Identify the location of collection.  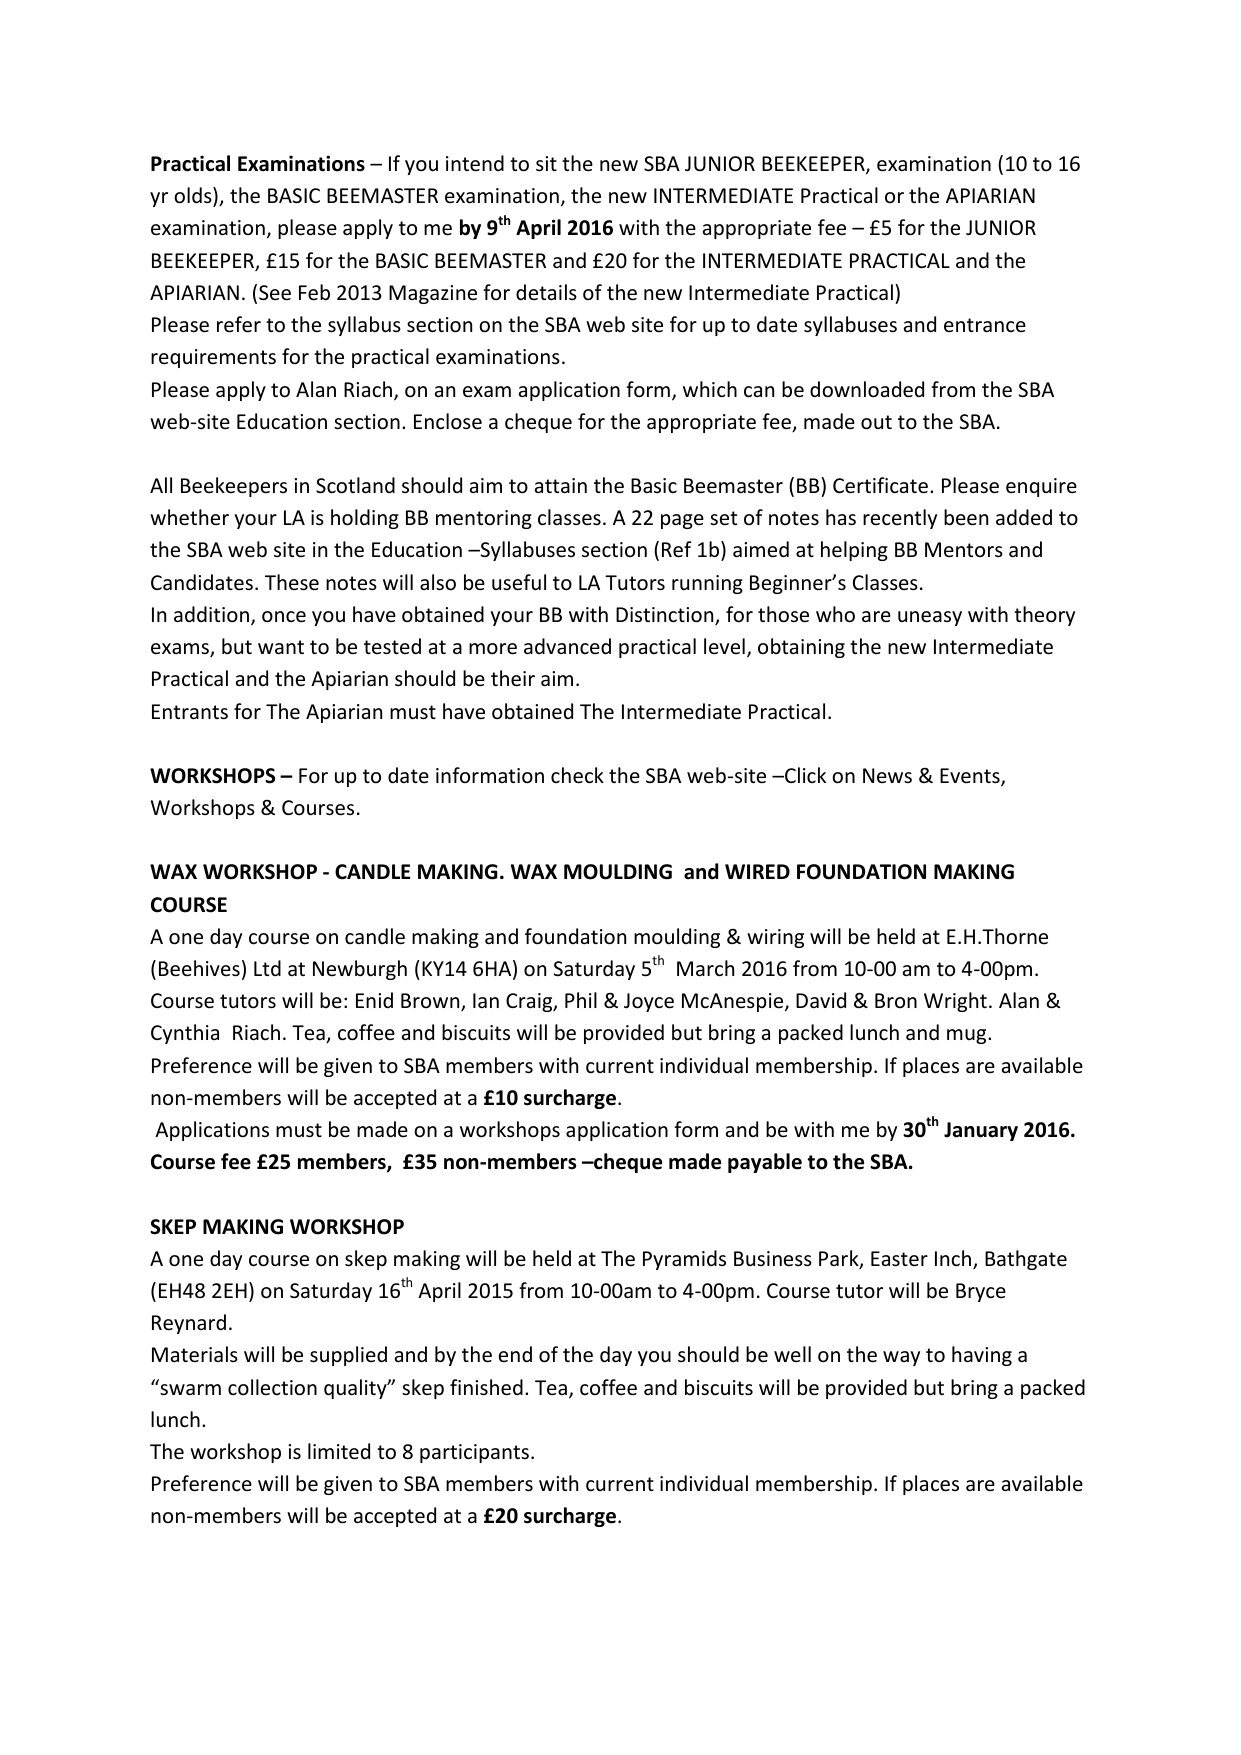
(272, 1387).
